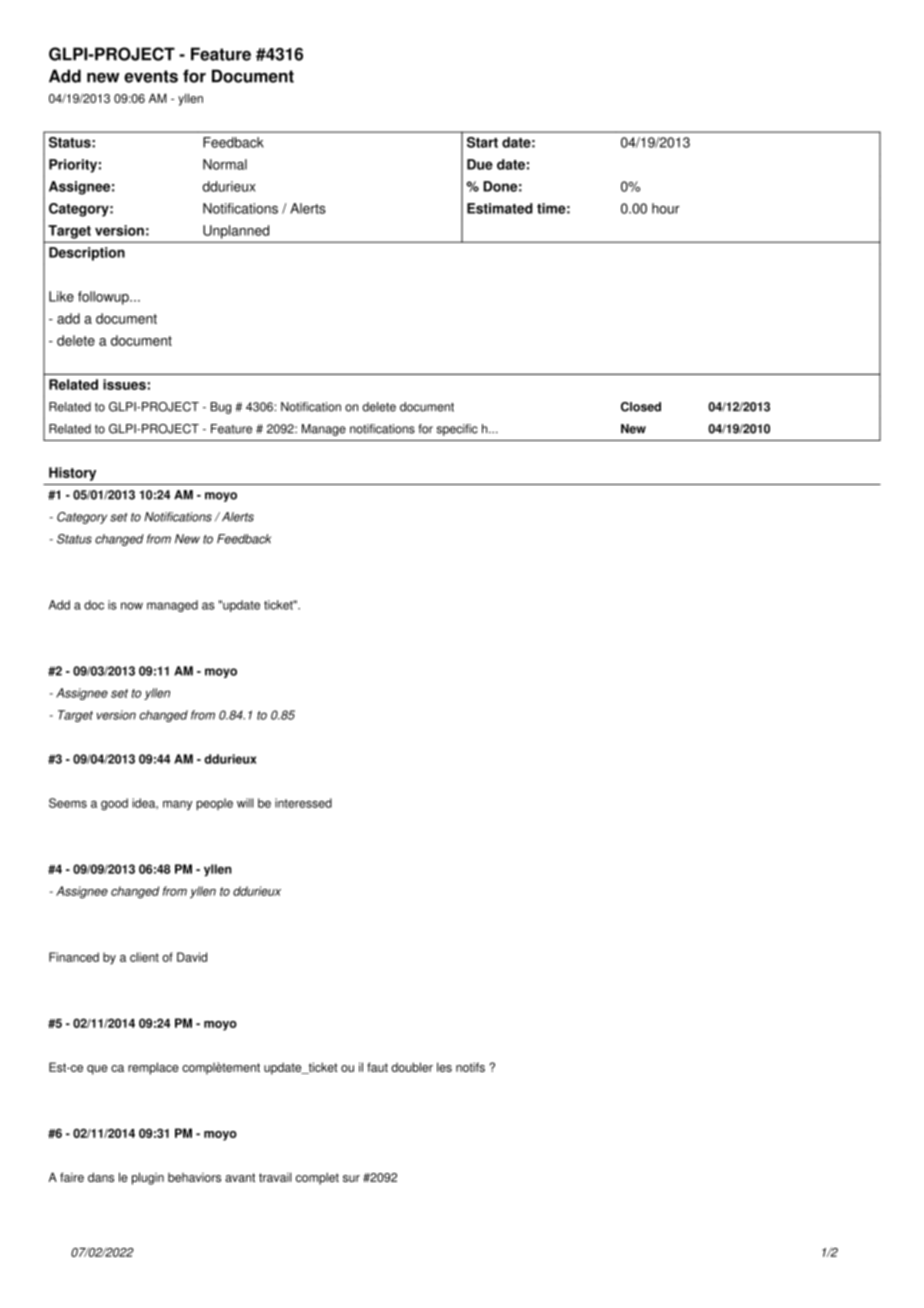  Describe the element at coordinates (214, 804) in the screenshot. I see `people` at that location.
